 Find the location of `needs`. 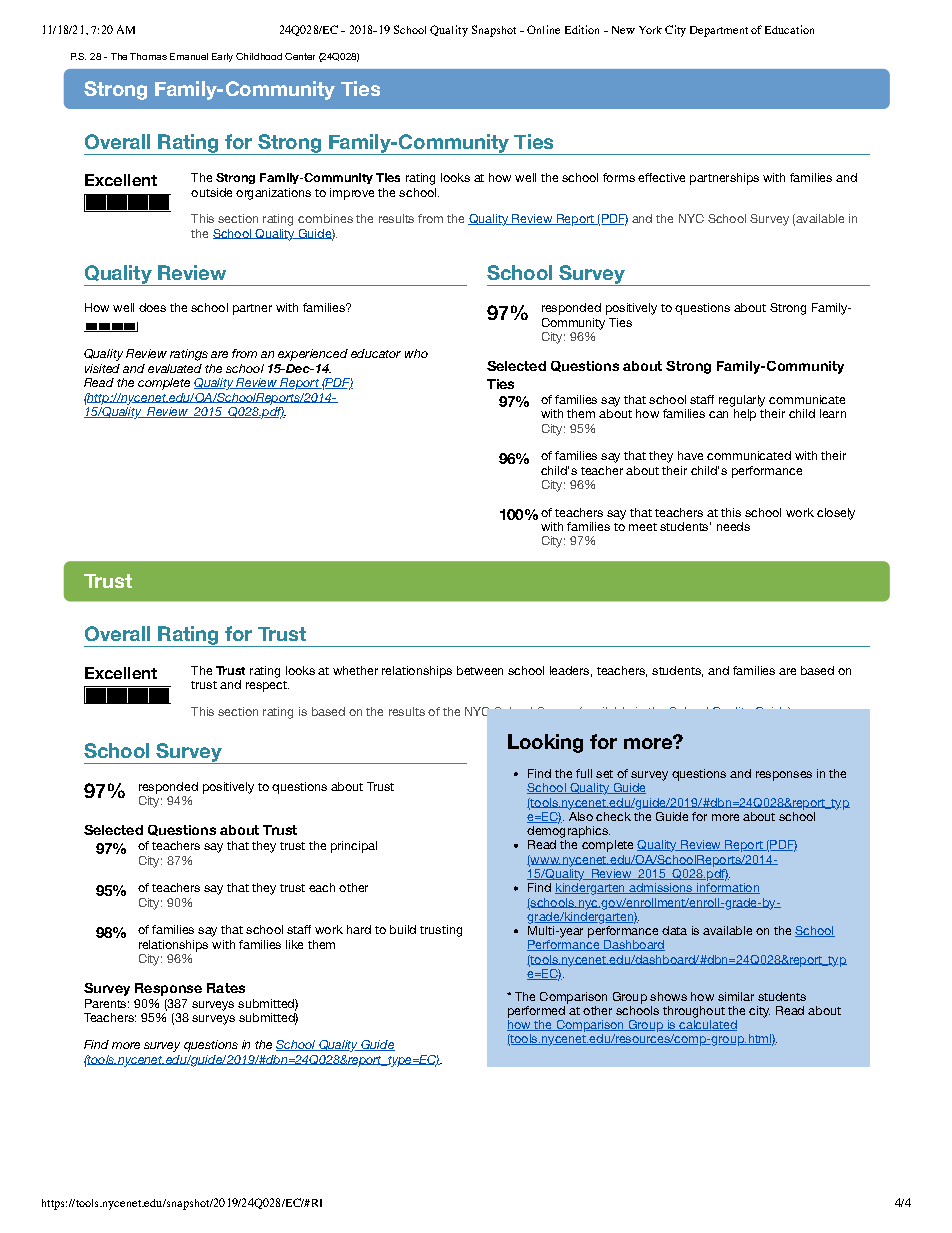

needs is located at coordinates (733, 526).
